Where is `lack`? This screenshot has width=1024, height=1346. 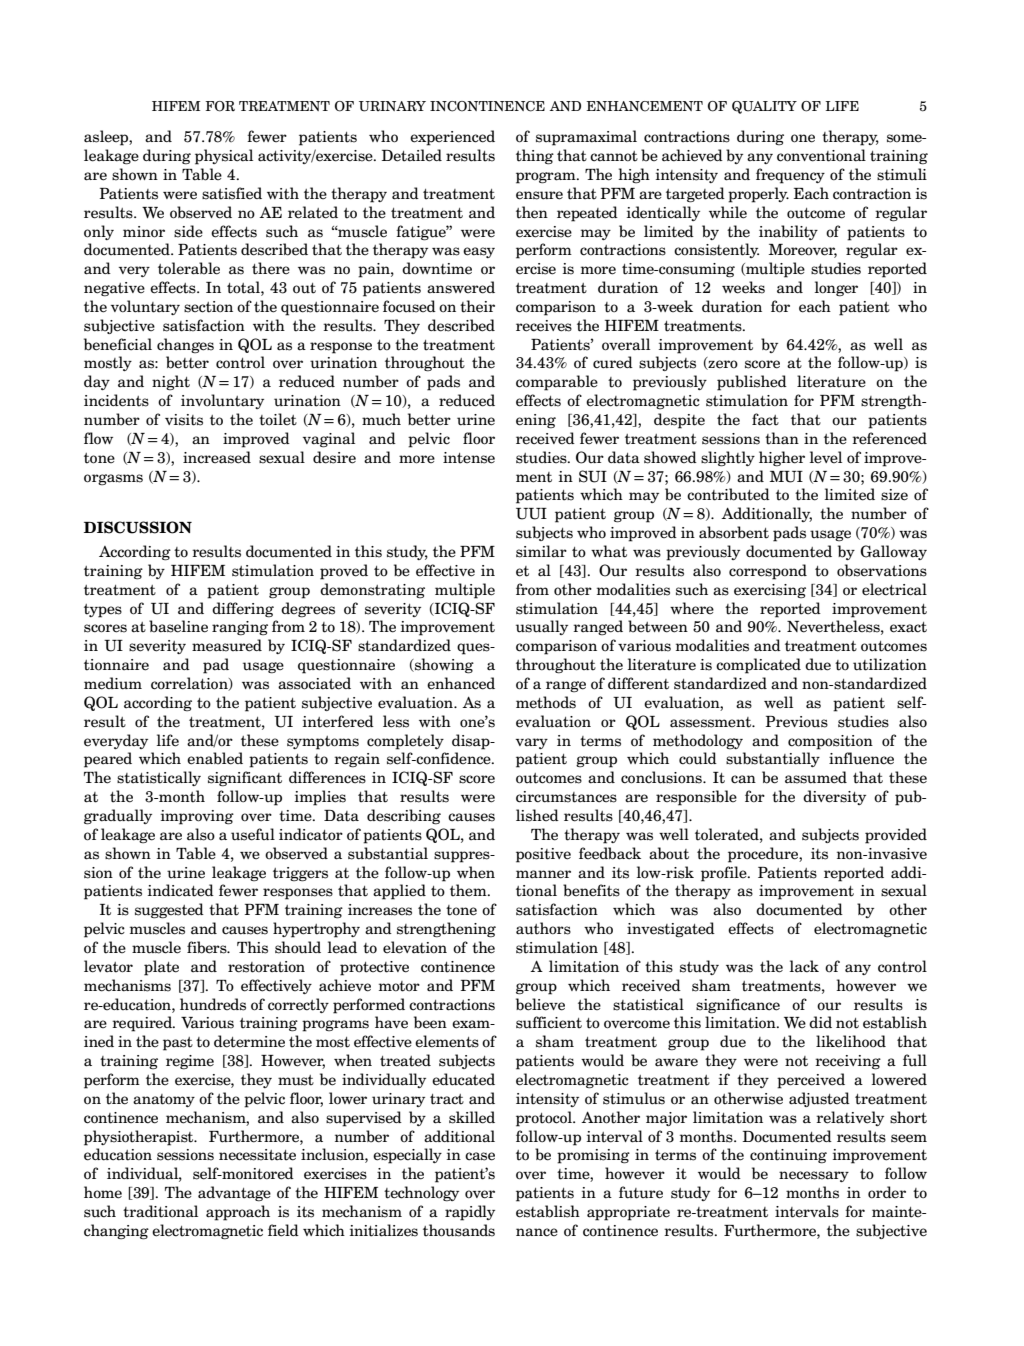 lack is located at coordinates (804, 966).
